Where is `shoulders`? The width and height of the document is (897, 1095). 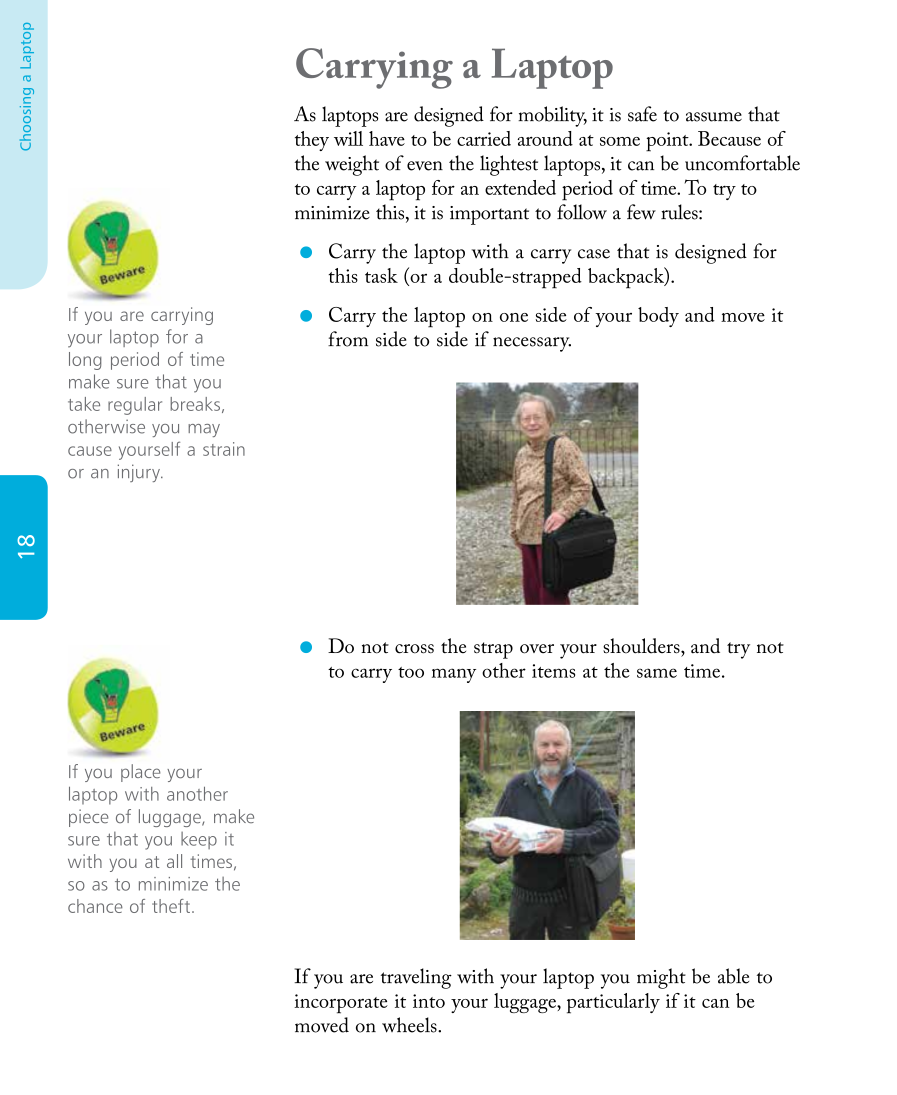
shoulders is located at coordinates (642, 646).
